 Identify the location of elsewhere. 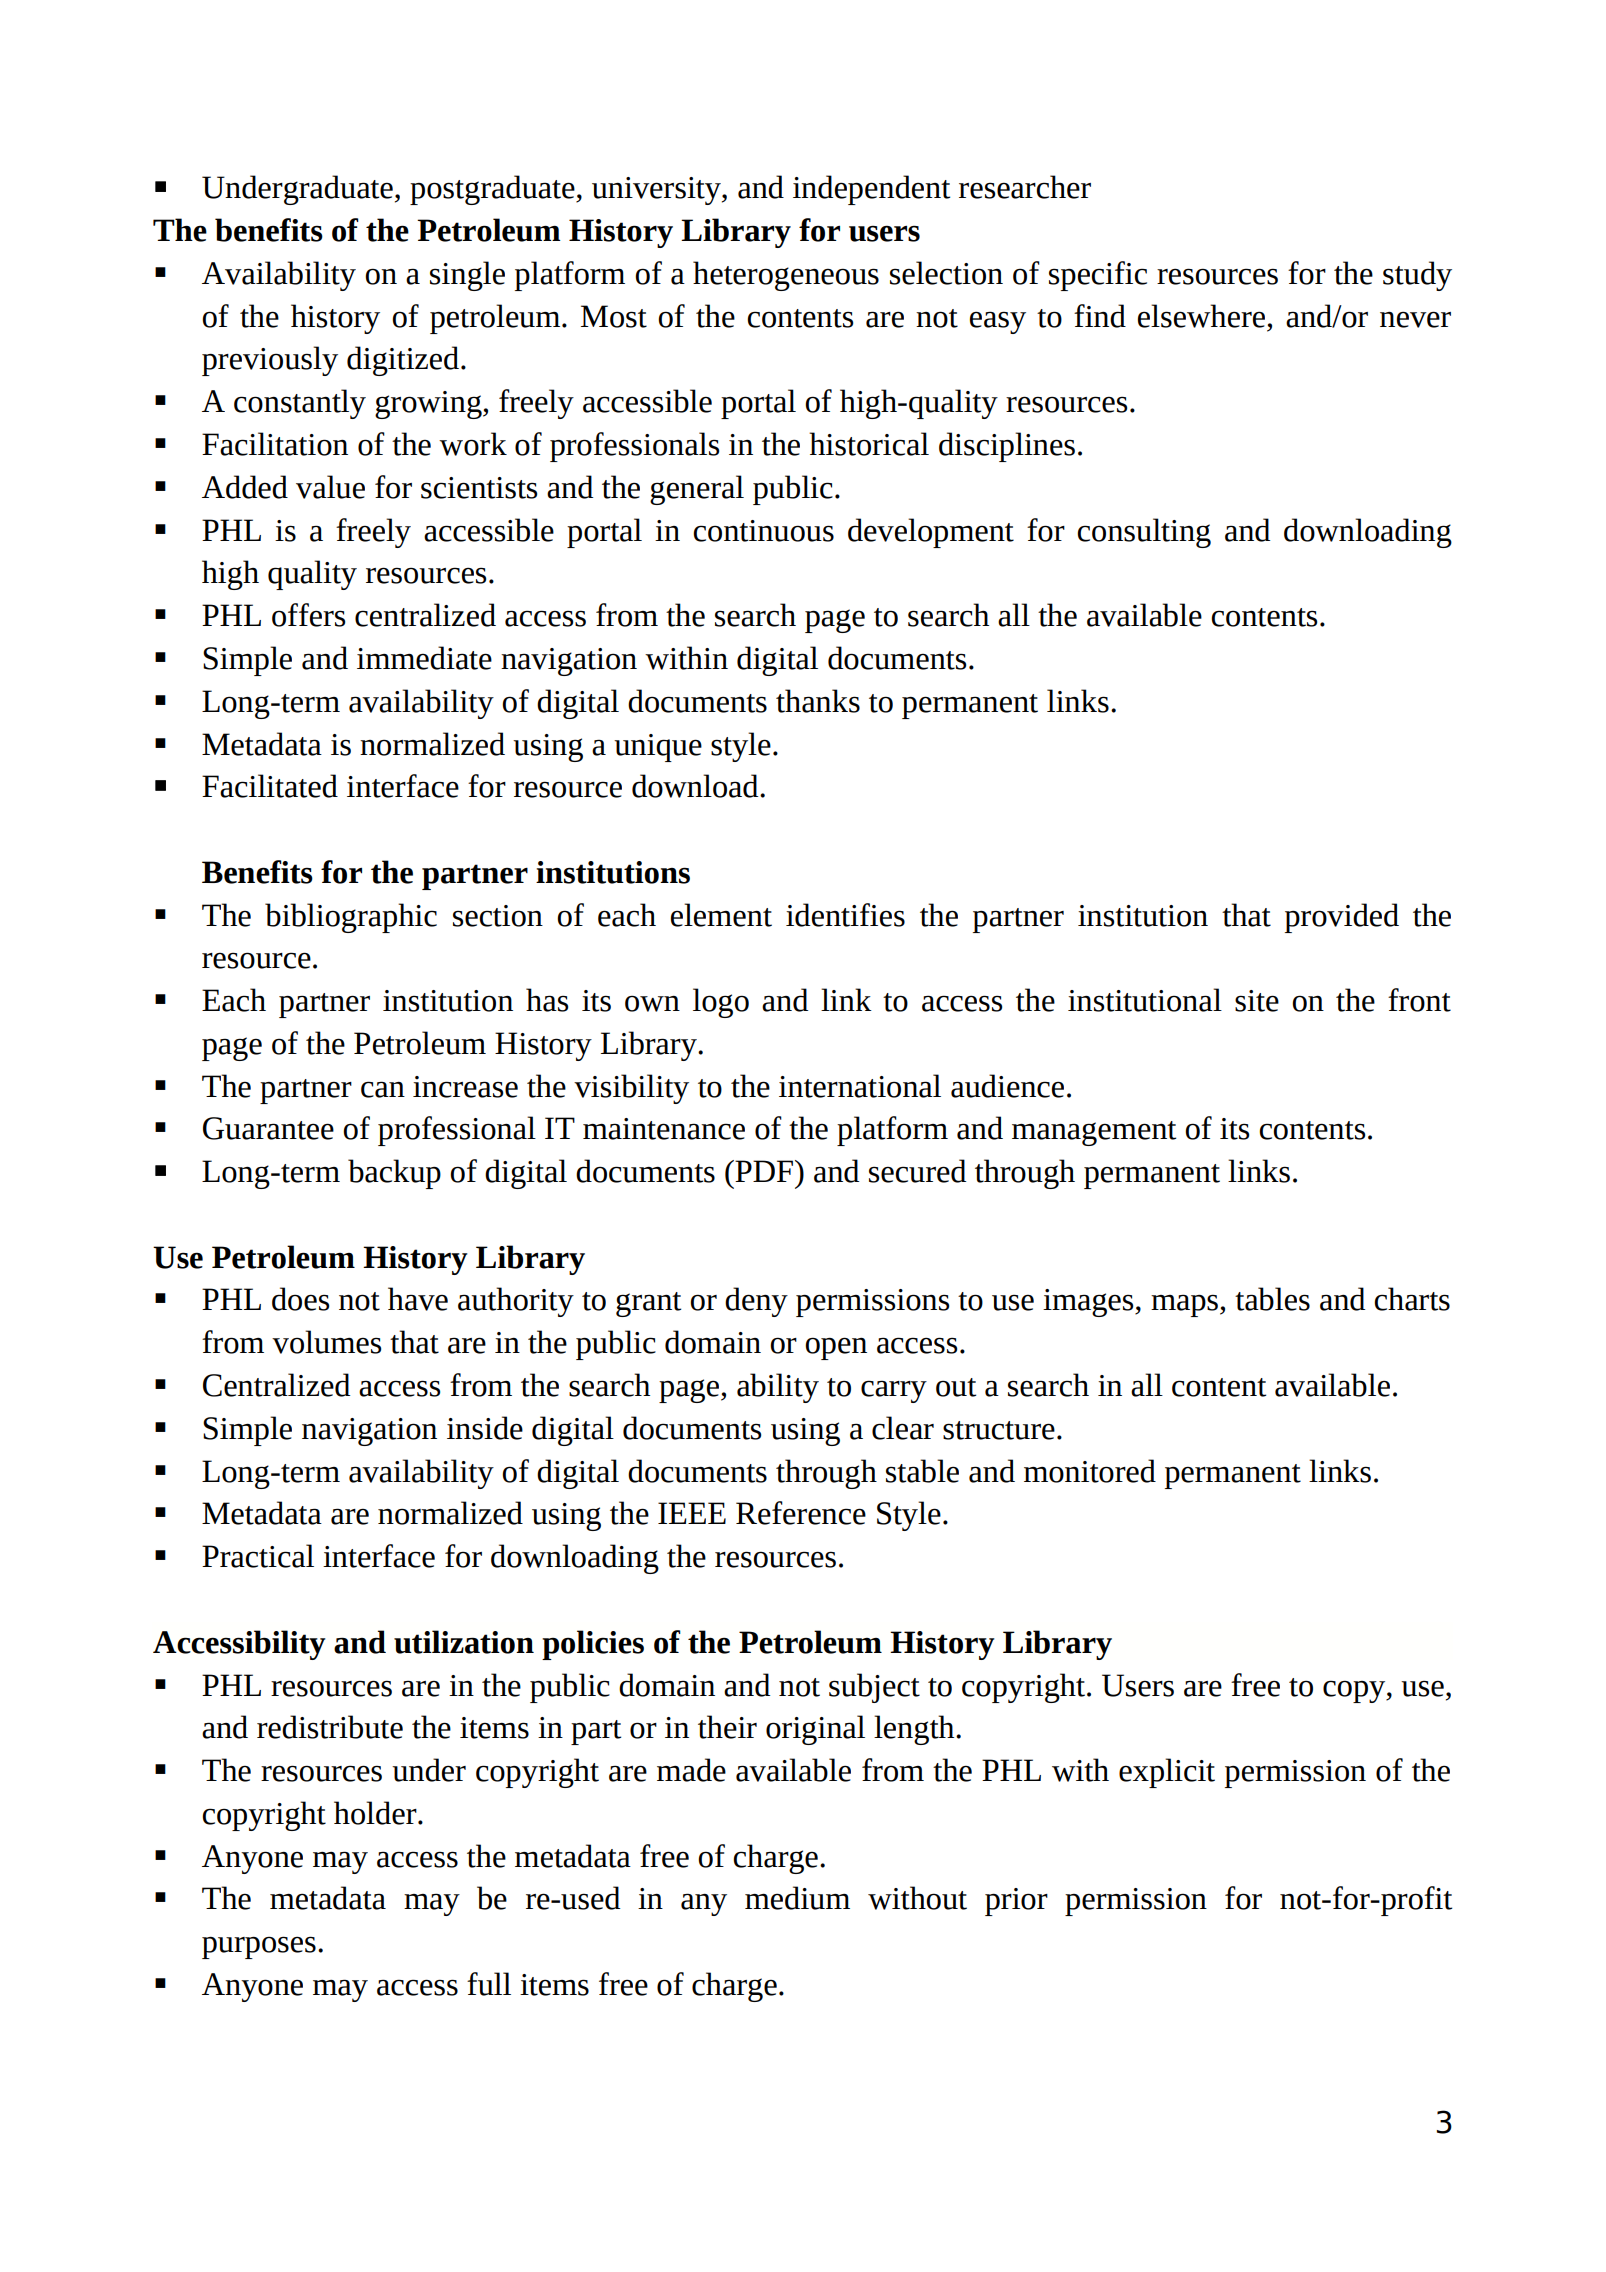
(1201, 316).
